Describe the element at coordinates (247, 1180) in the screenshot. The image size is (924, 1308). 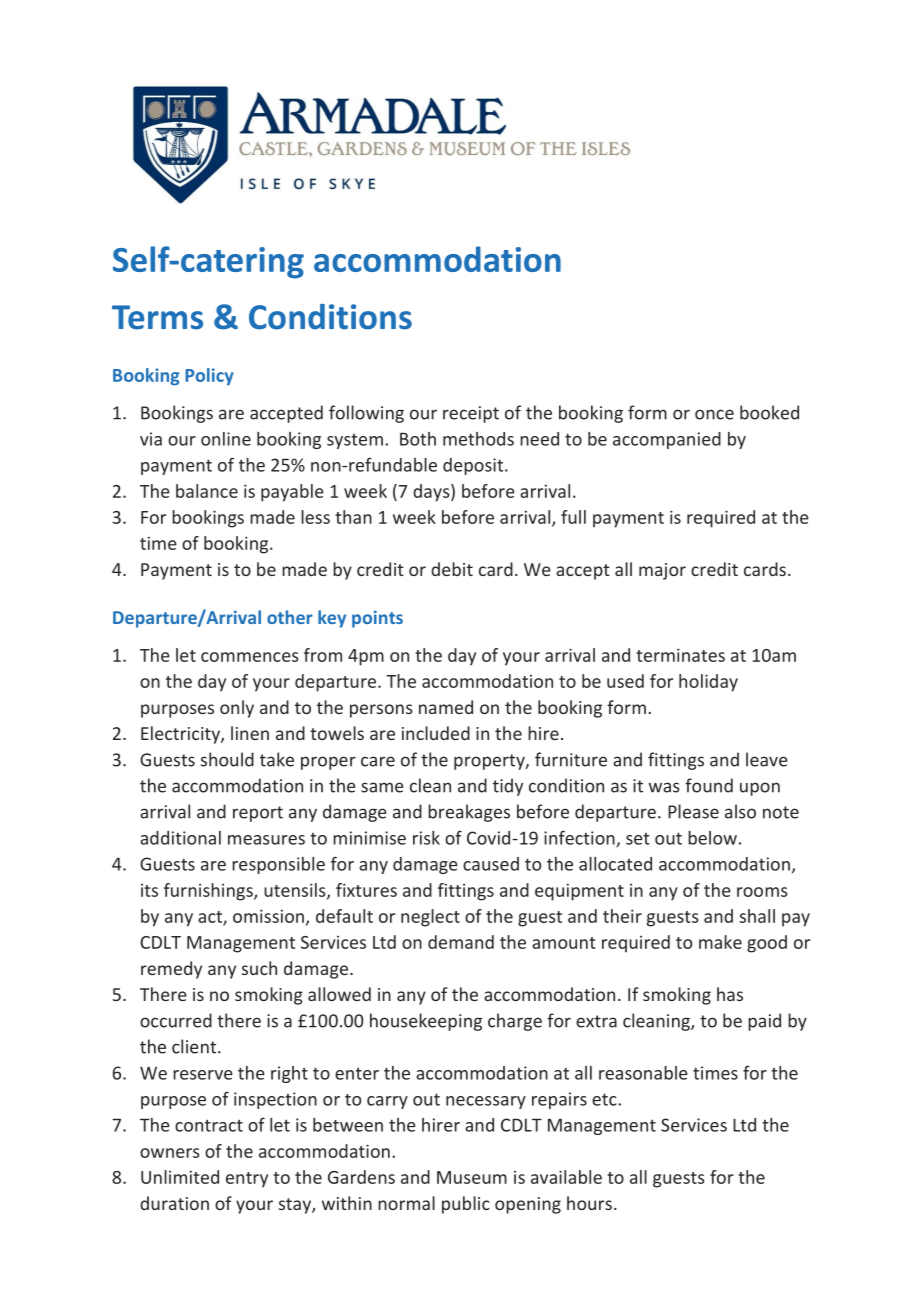
I see `entry` at that location.
